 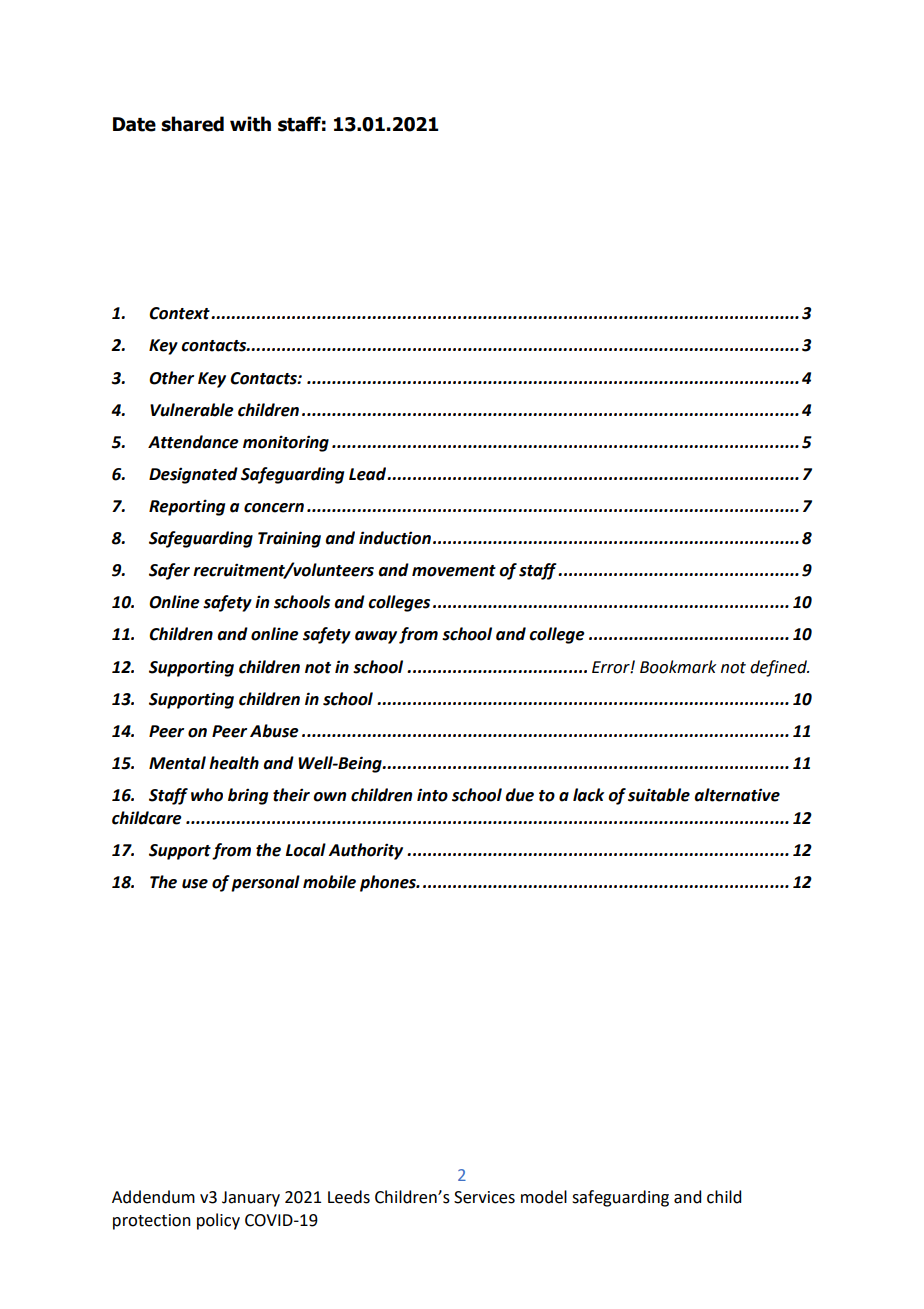 I want to click on alternative, so click(x=737, y=795).
